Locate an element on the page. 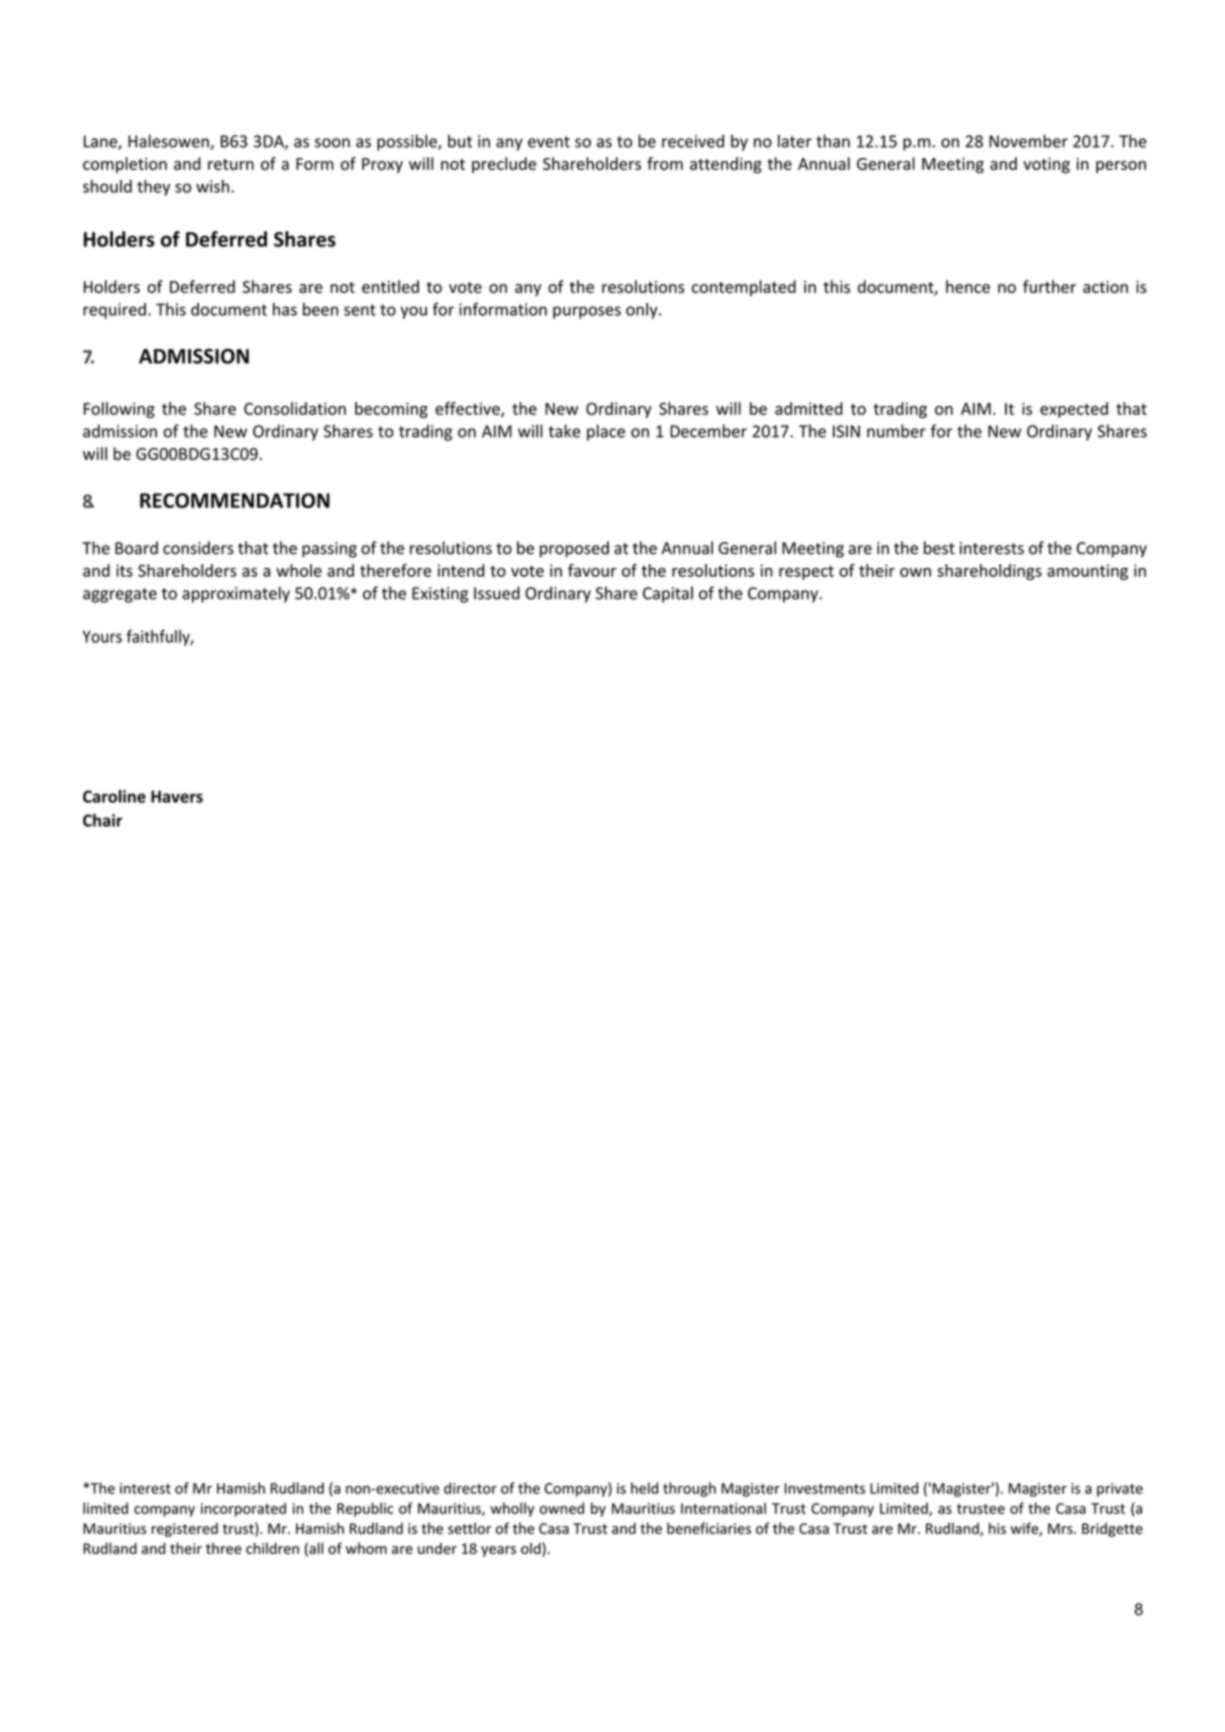  Havers is located at coordinates (177, 796).
